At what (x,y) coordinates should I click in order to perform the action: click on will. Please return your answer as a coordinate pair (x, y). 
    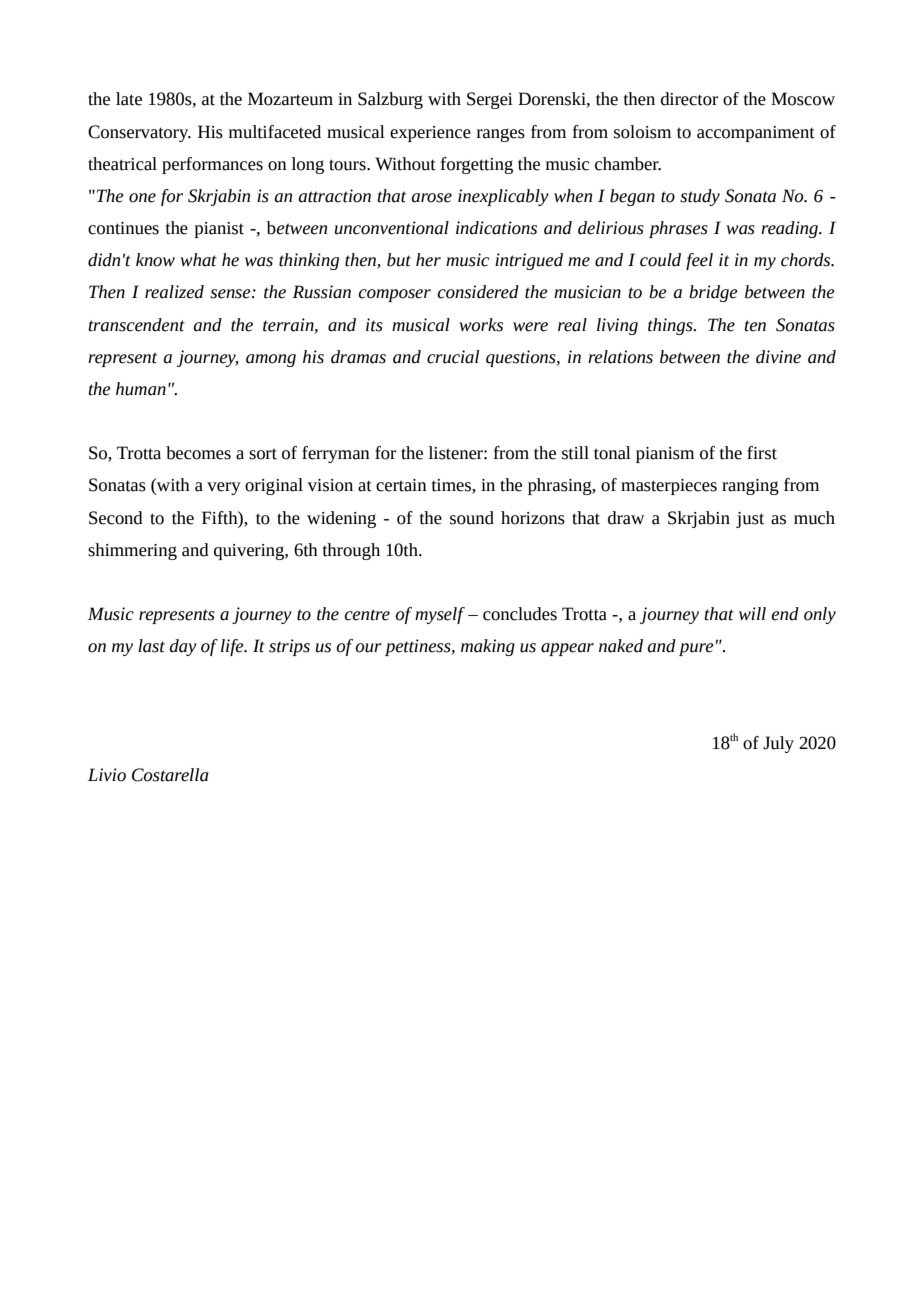
    Looking at the image, I should click on (752, 614).
